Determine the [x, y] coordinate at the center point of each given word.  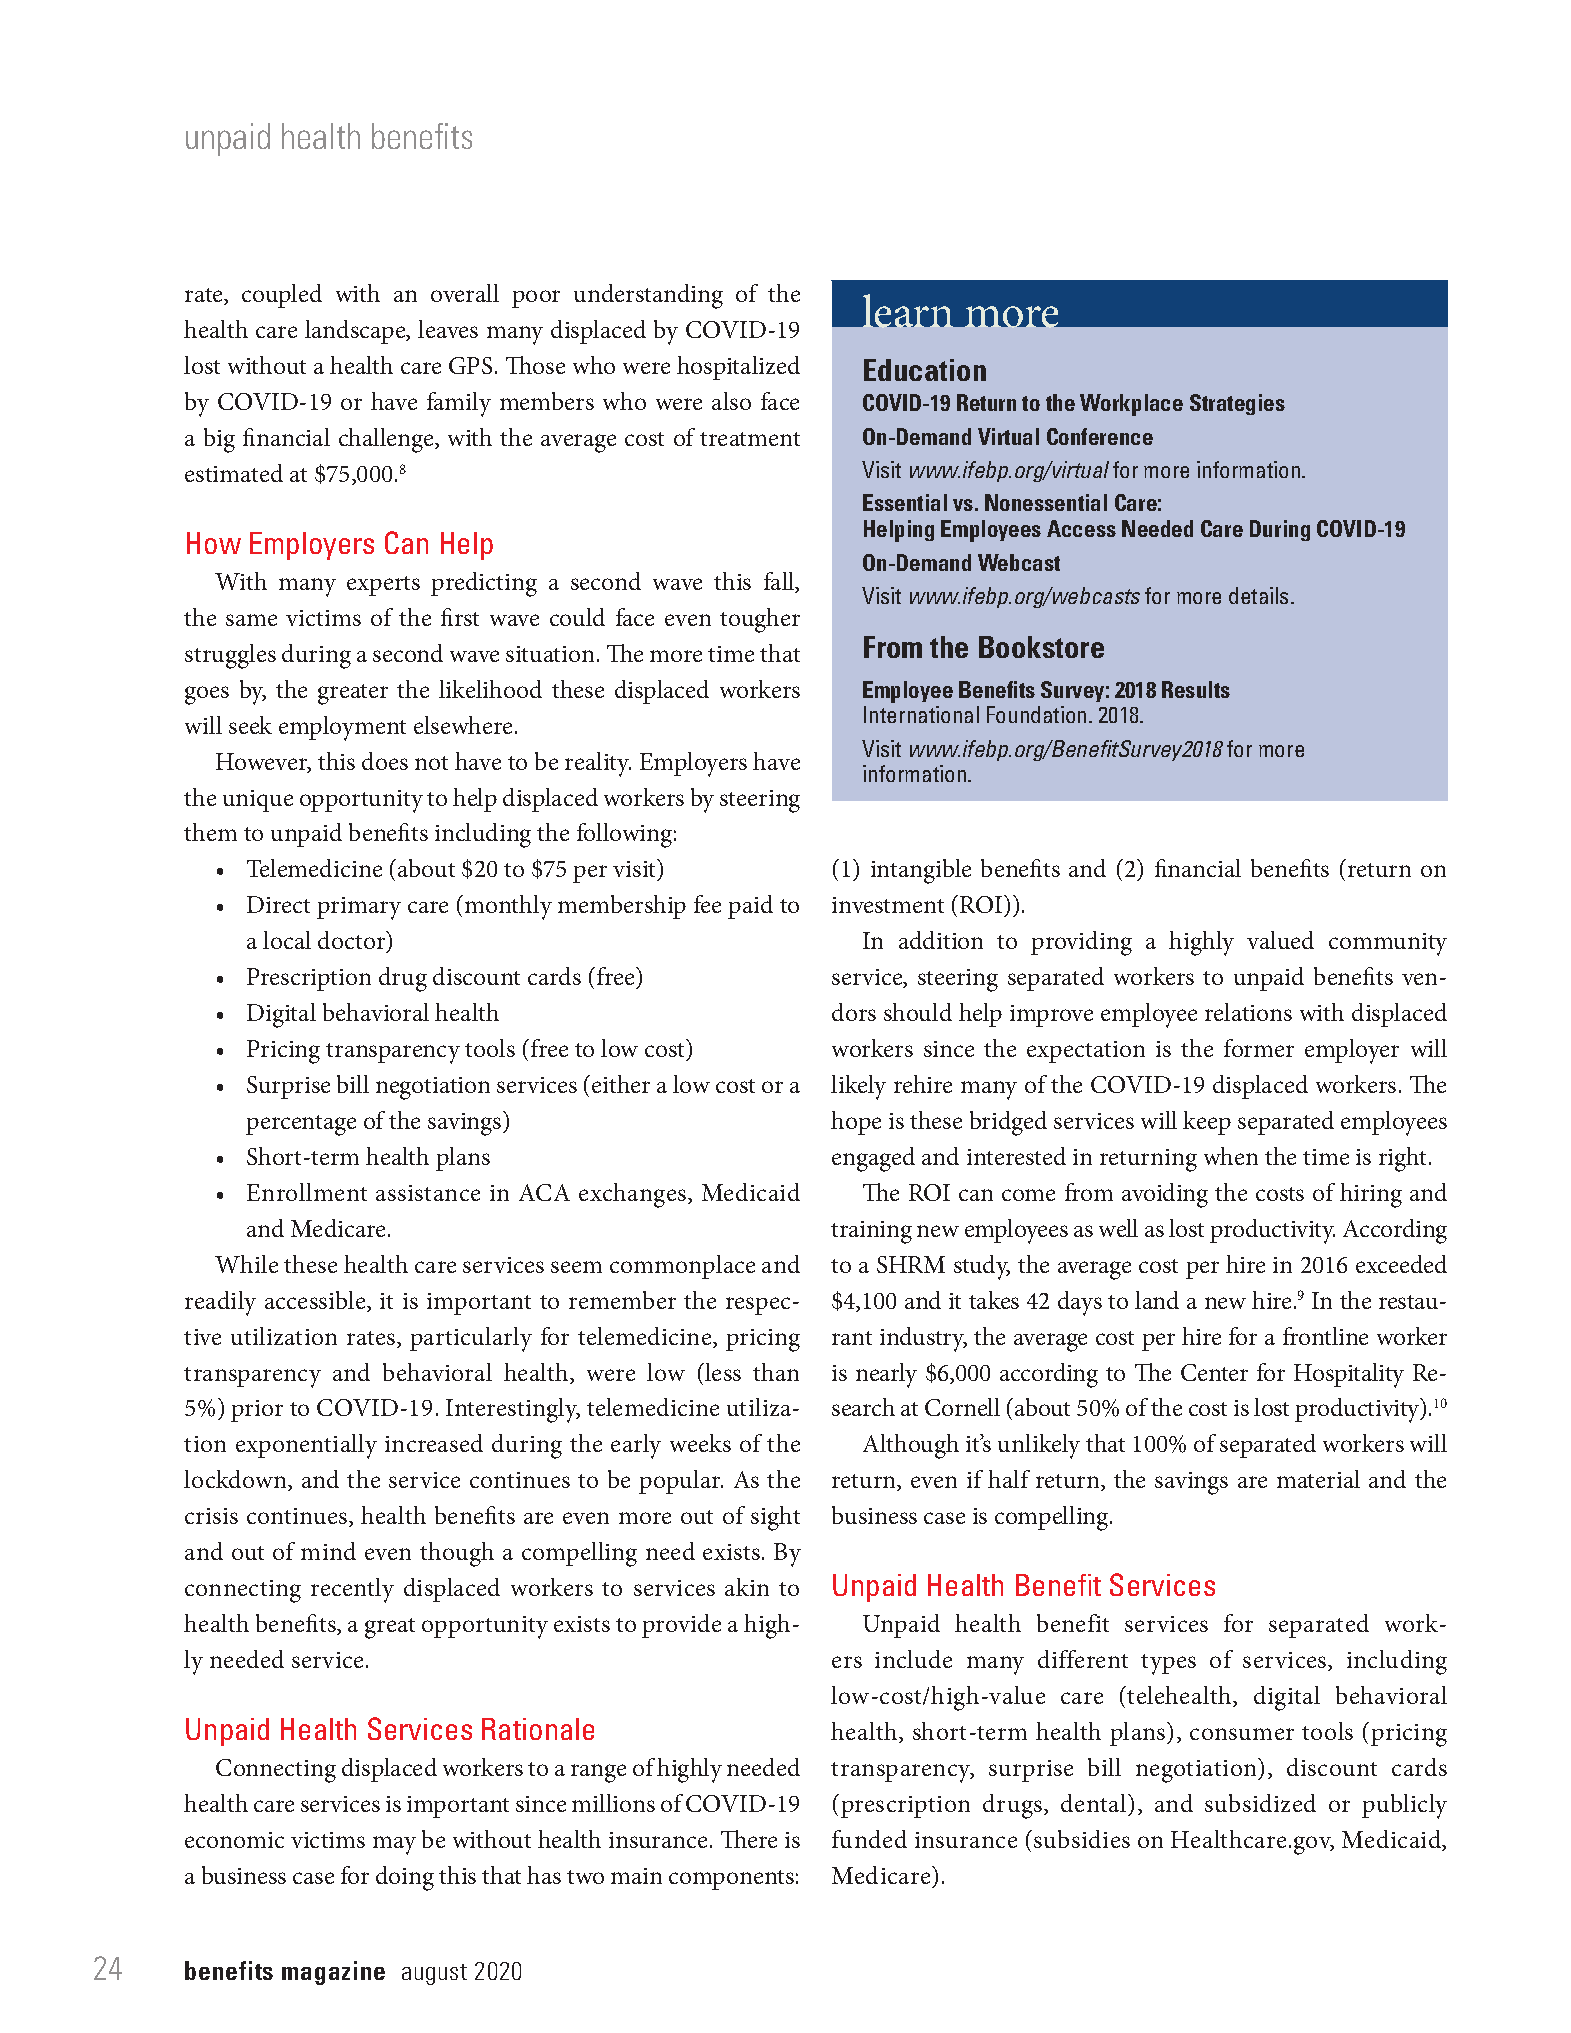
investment [888, 905]
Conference [1100, 436]
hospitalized [738, 368]
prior [257, 1411]
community [1388, 944]
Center [1214, 1372]
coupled [282, 296]
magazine [333, 1973]
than [776, 1372]
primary [359, 908]
